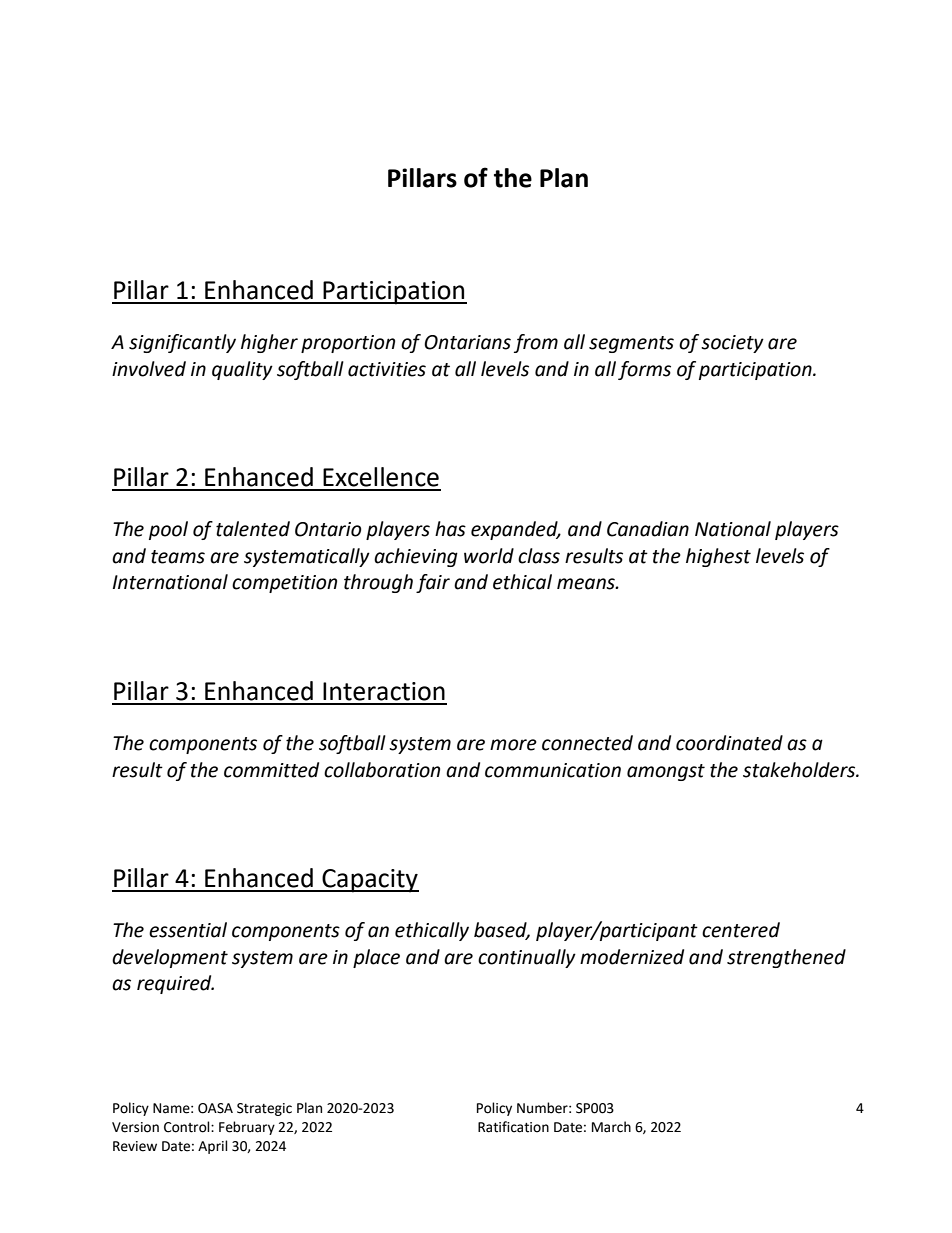 The image size is (952, 1233). I want to click on Ontarians, so click(467, 342).
